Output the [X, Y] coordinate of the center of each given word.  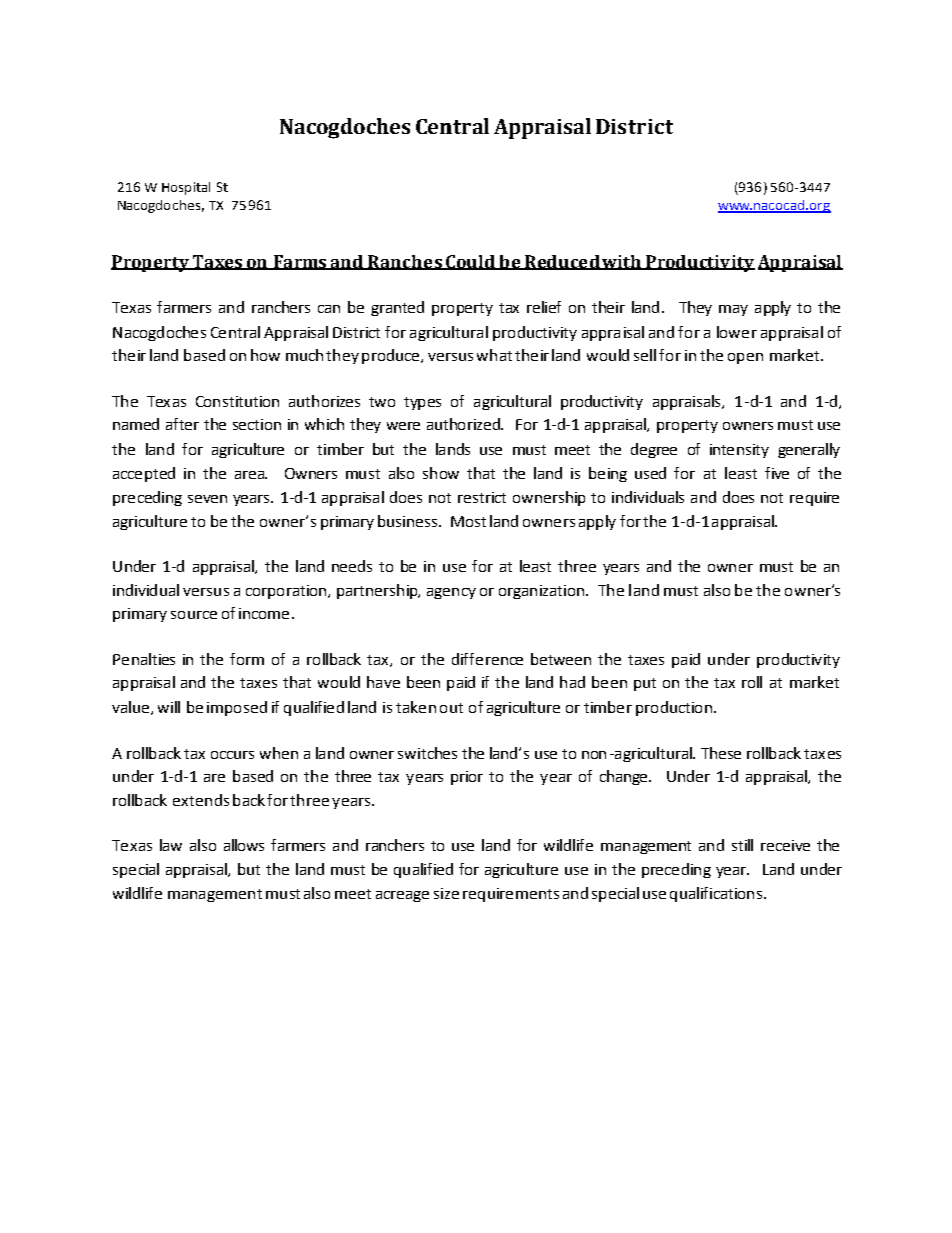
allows [244, 845]
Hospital [186, 188]
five [777, 473]
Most [468, 521]
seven [207, 499]
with [622, 262]
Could [470, 262]
